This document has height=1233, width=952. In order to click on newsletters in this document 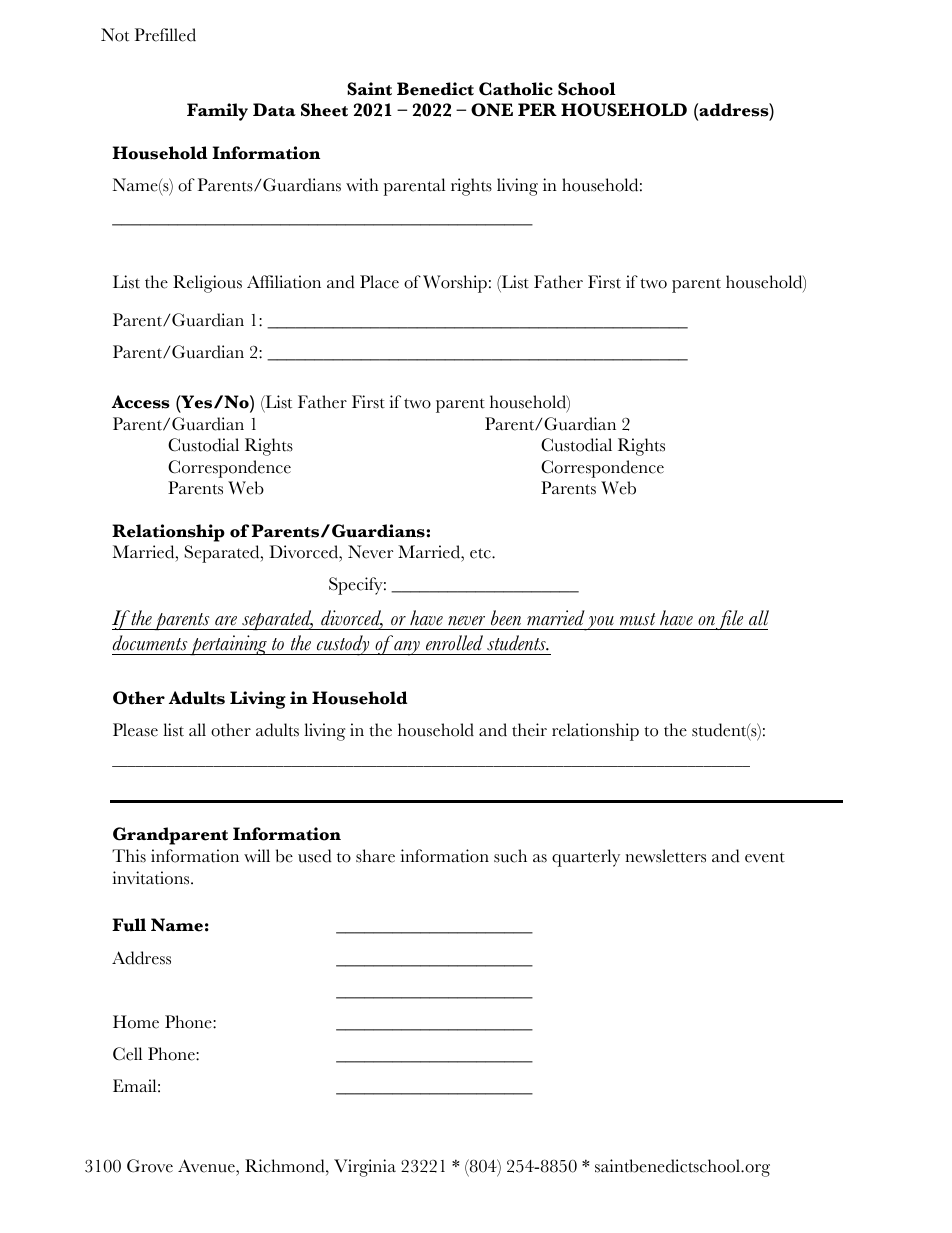, I will do `click(665, 856)`.
